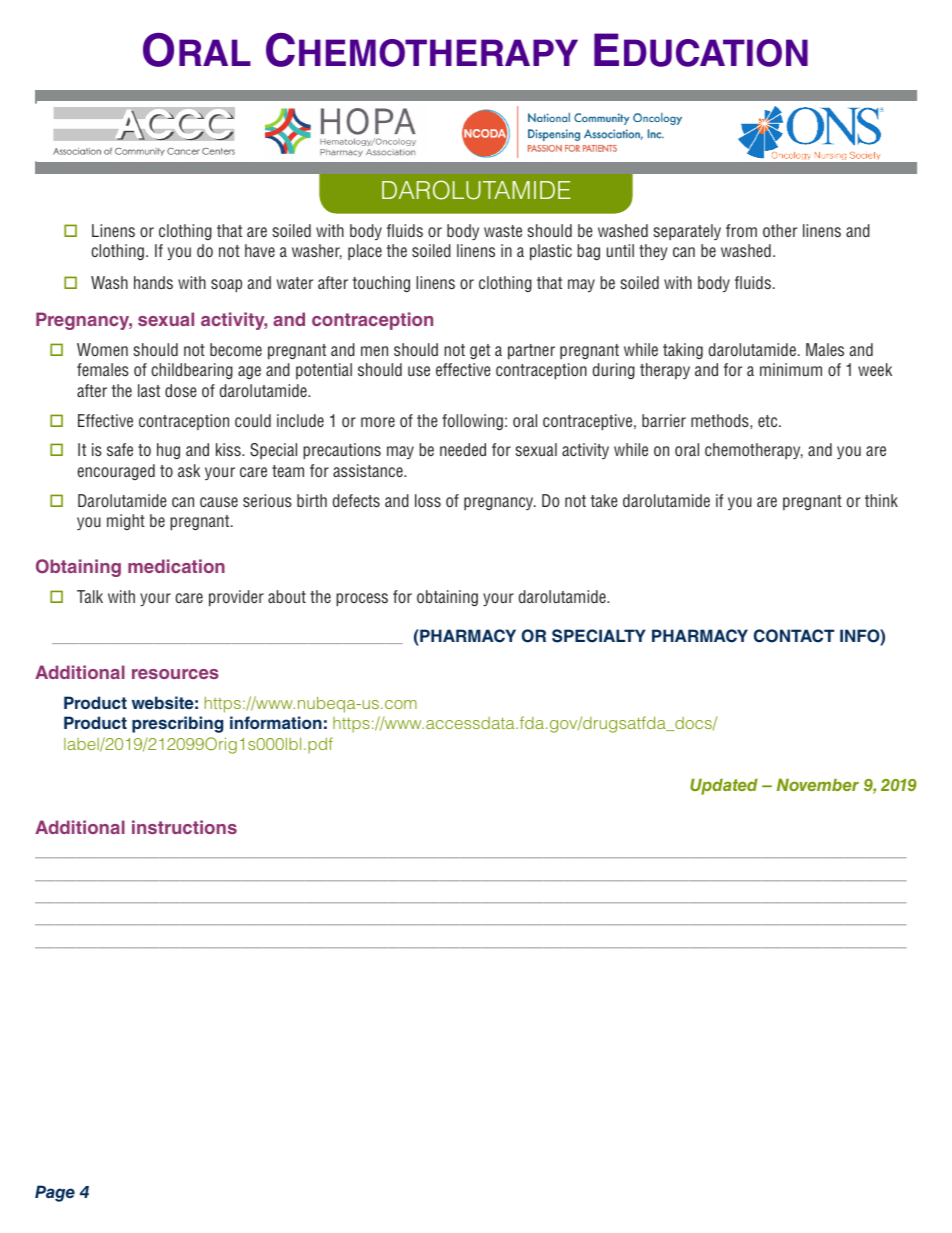  I want to click on prescribing, so click(177, 724).
